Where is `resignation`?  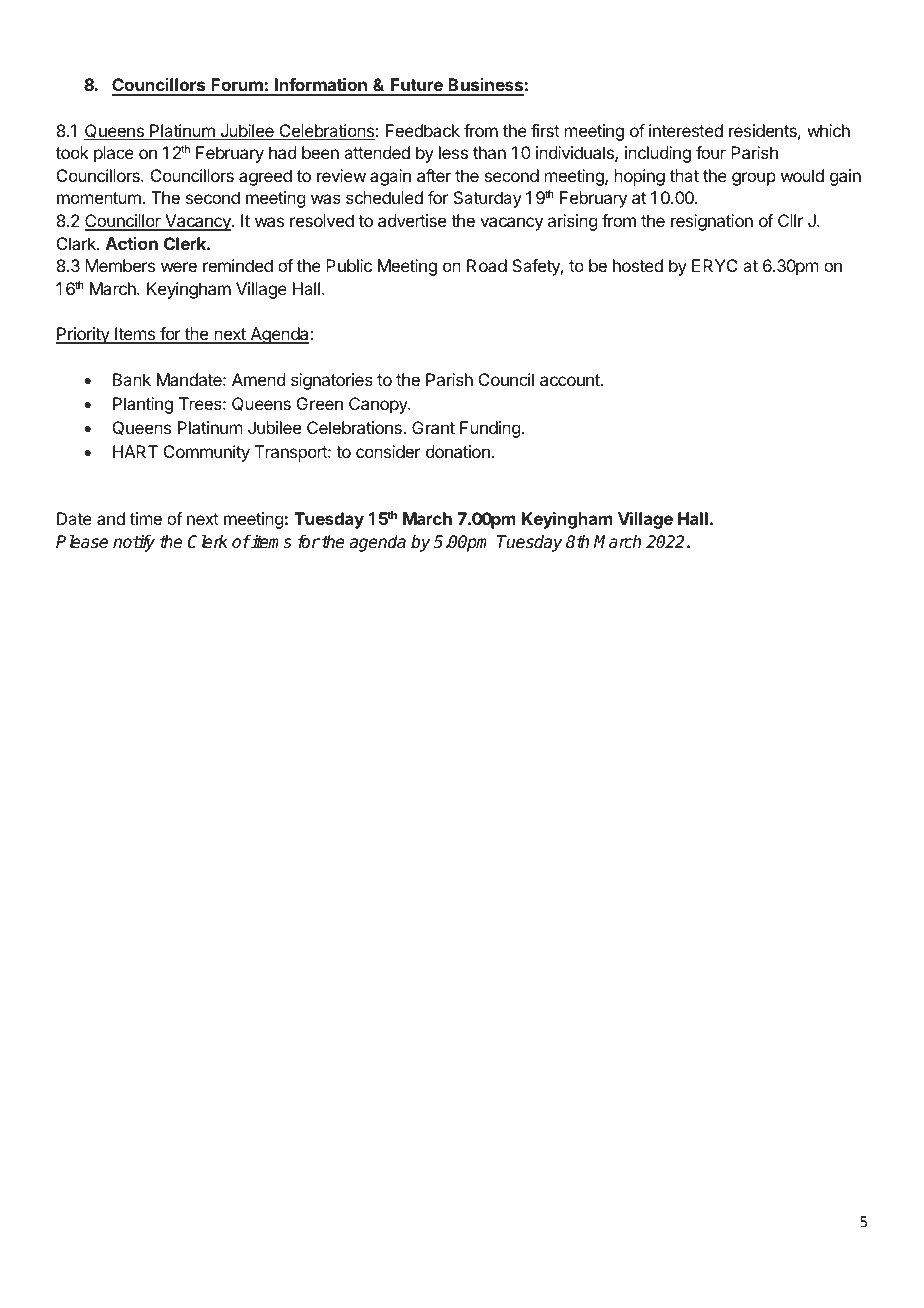 resignation is located at coordinates (712, 222).
